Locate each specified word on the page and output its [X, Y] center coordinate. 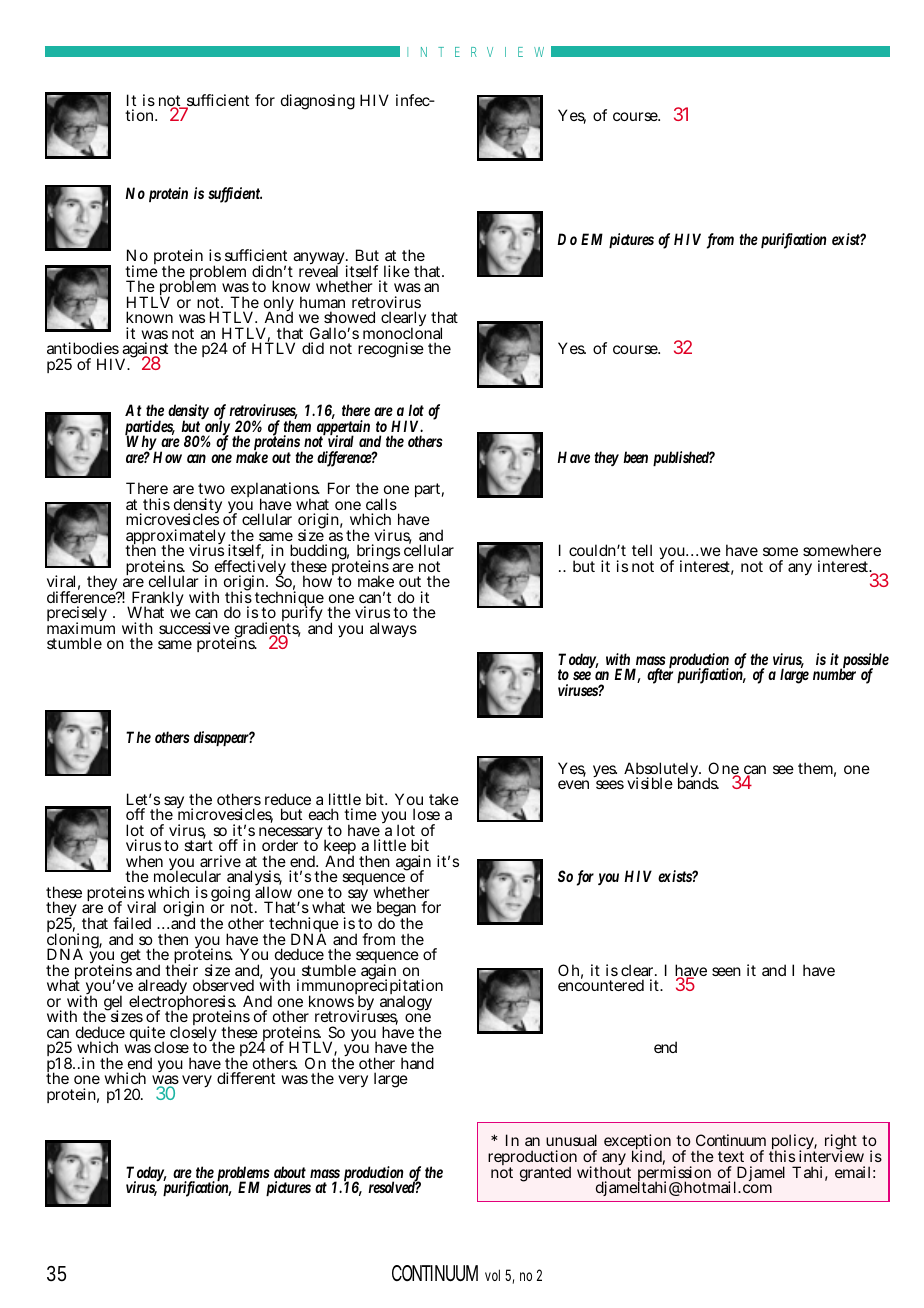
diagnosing [318, 102]
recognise [391, 350]
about [290, 1172]
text [731, 1156]
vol [492, 1275]
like [397, 271]
